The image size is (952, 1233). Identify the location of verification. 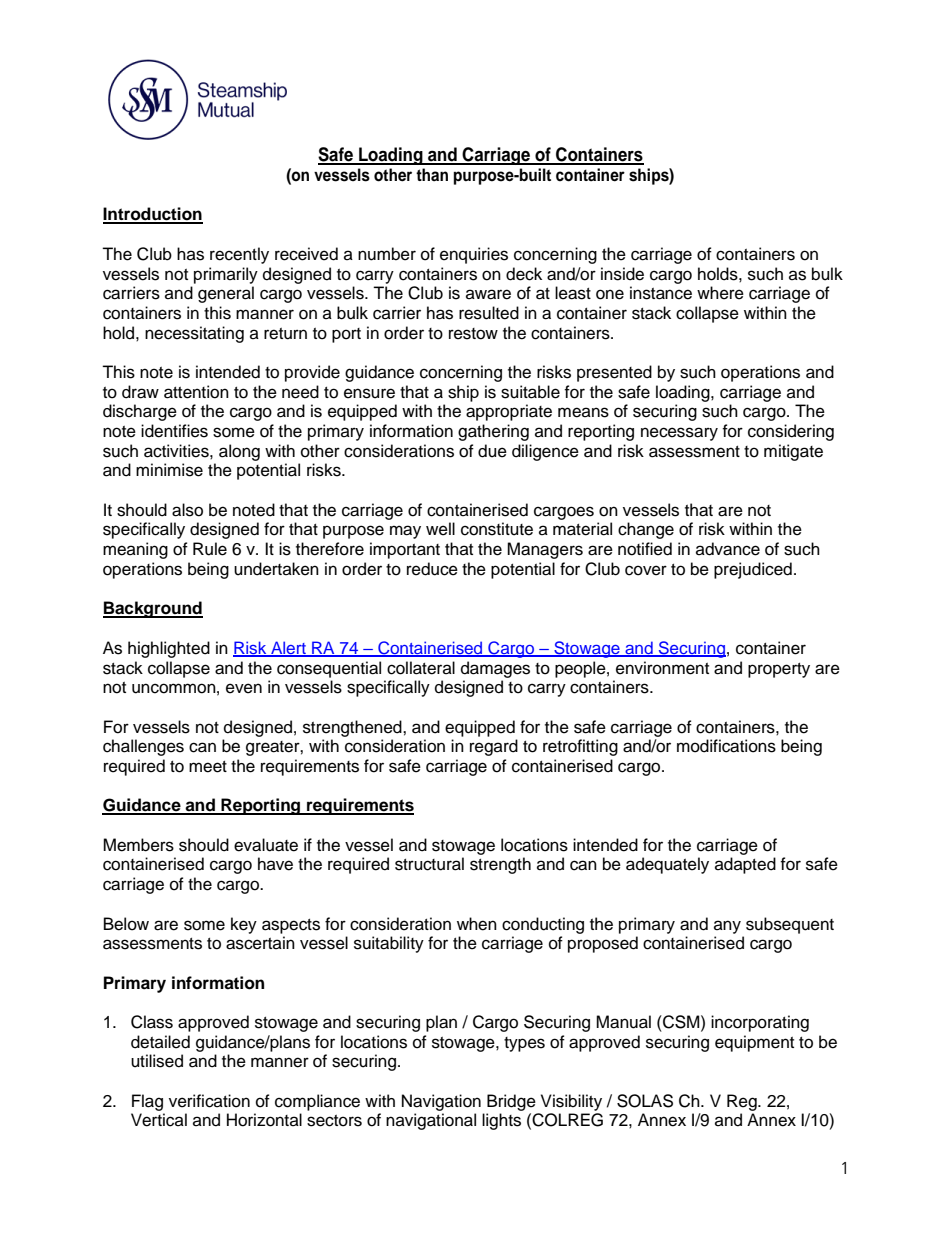
(209, 1101).
